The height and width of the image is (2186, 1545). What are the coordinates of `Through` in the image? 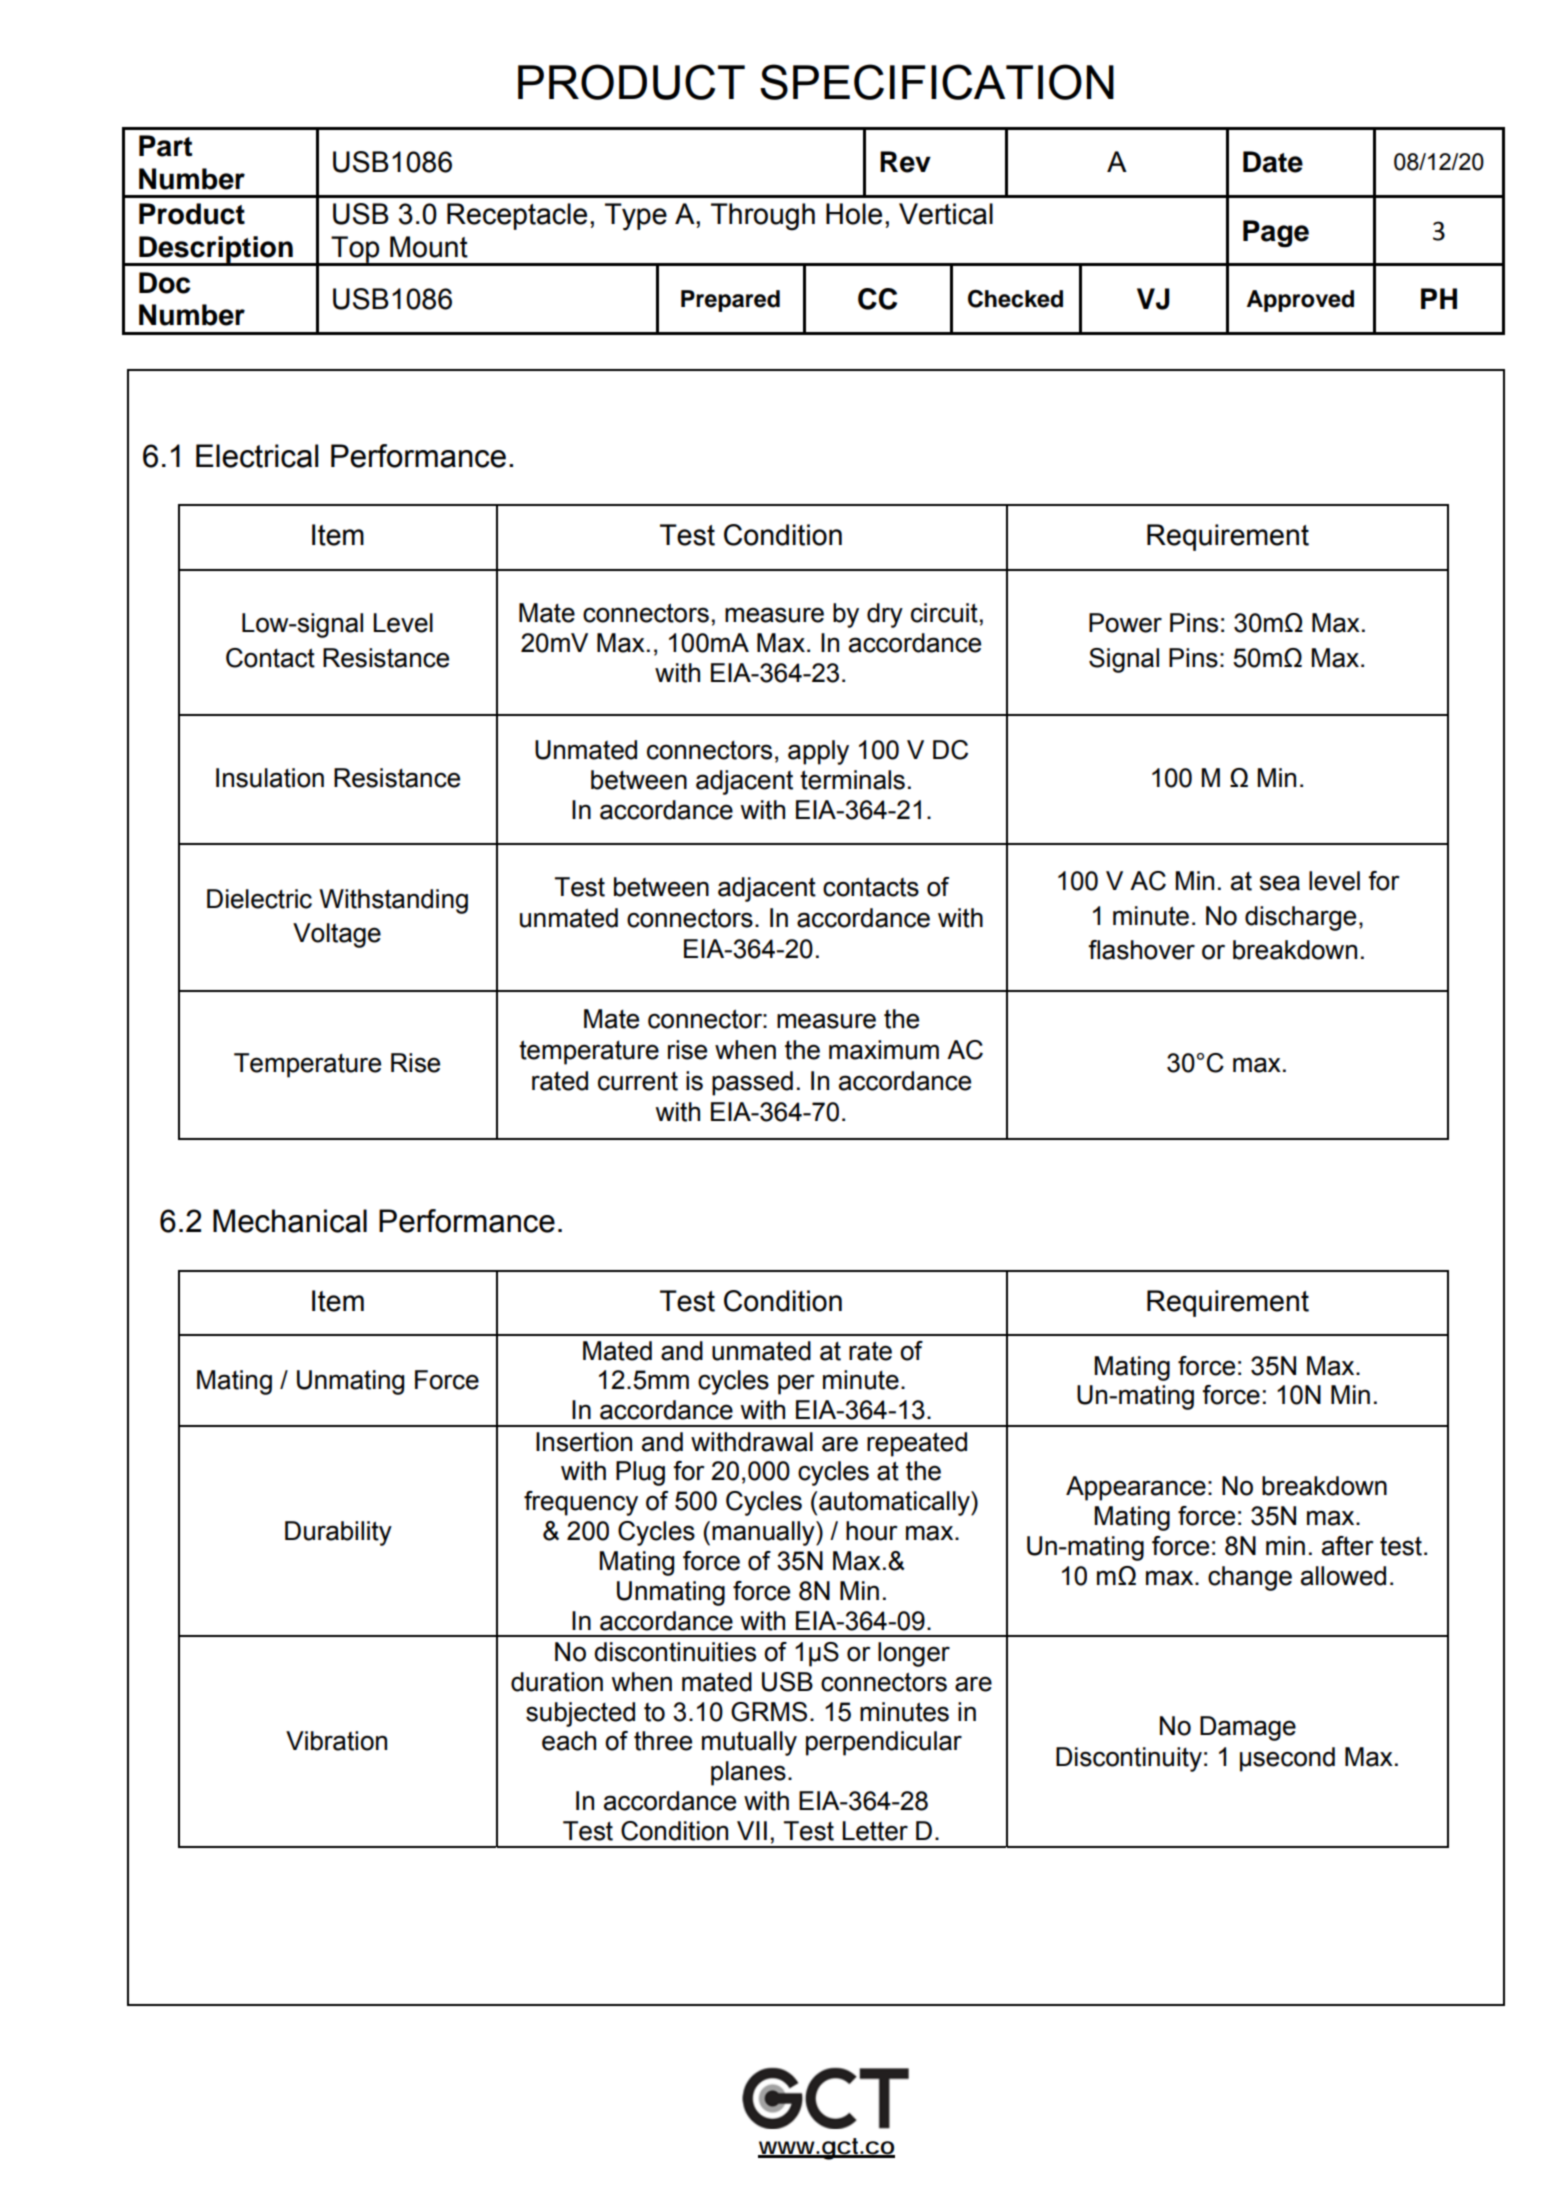 It's located at (763, 217).
